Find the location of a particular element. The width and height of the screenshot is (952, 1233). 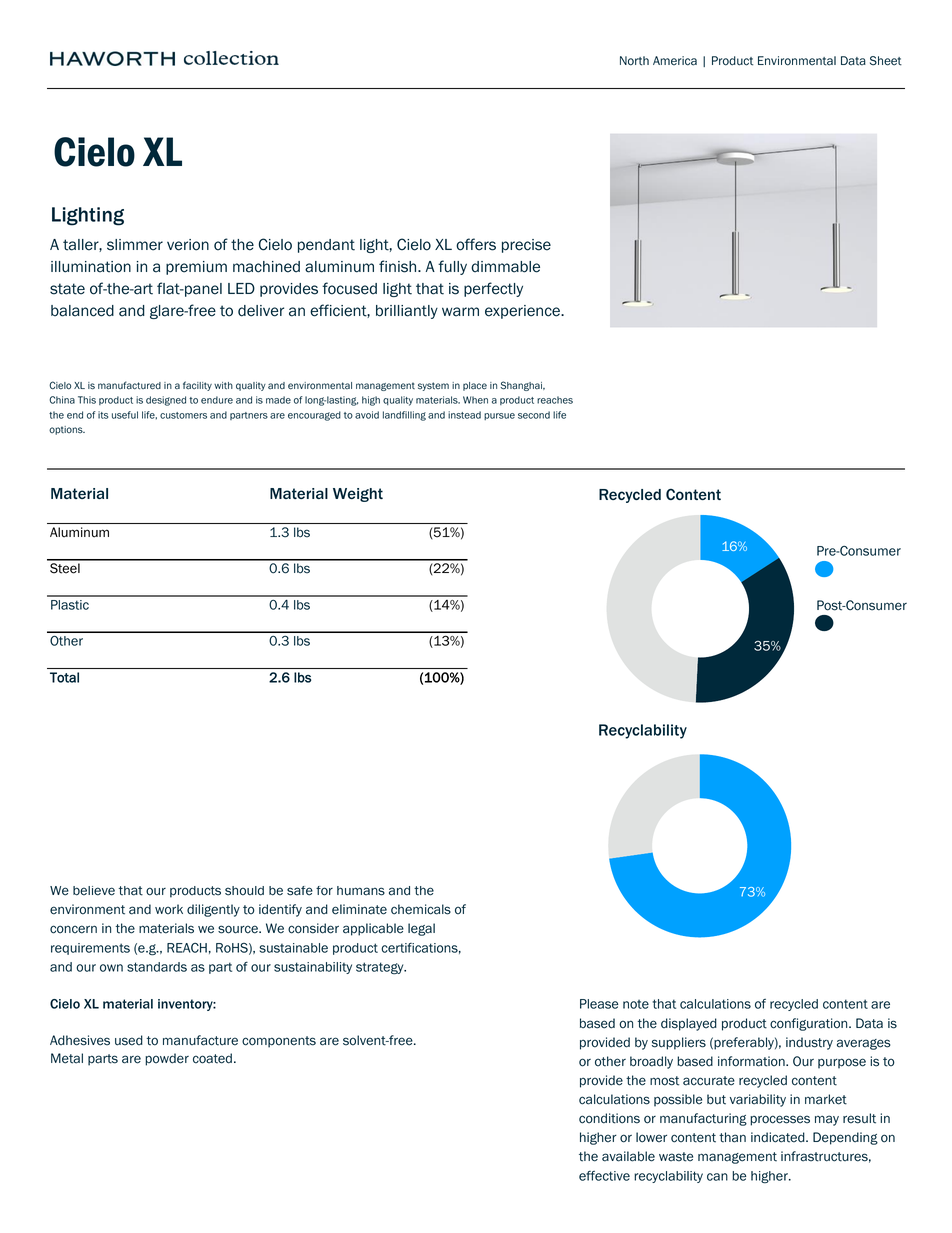

Plastic is located at coordinates (70, 605).
